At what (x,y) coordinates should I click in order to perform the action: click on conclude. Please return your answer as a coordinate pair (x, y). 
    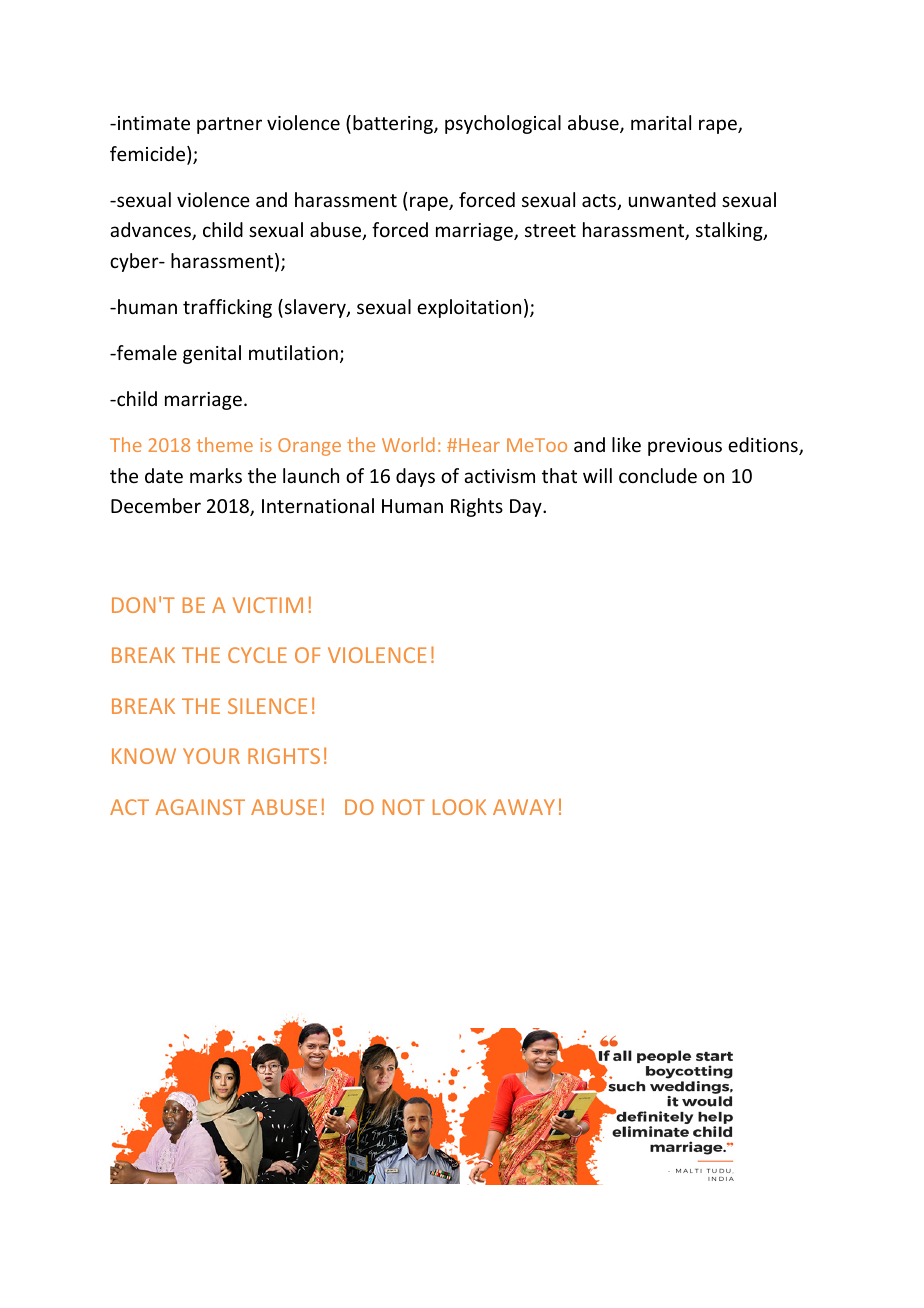
    Looking at the image, I should click on (658, 475).
